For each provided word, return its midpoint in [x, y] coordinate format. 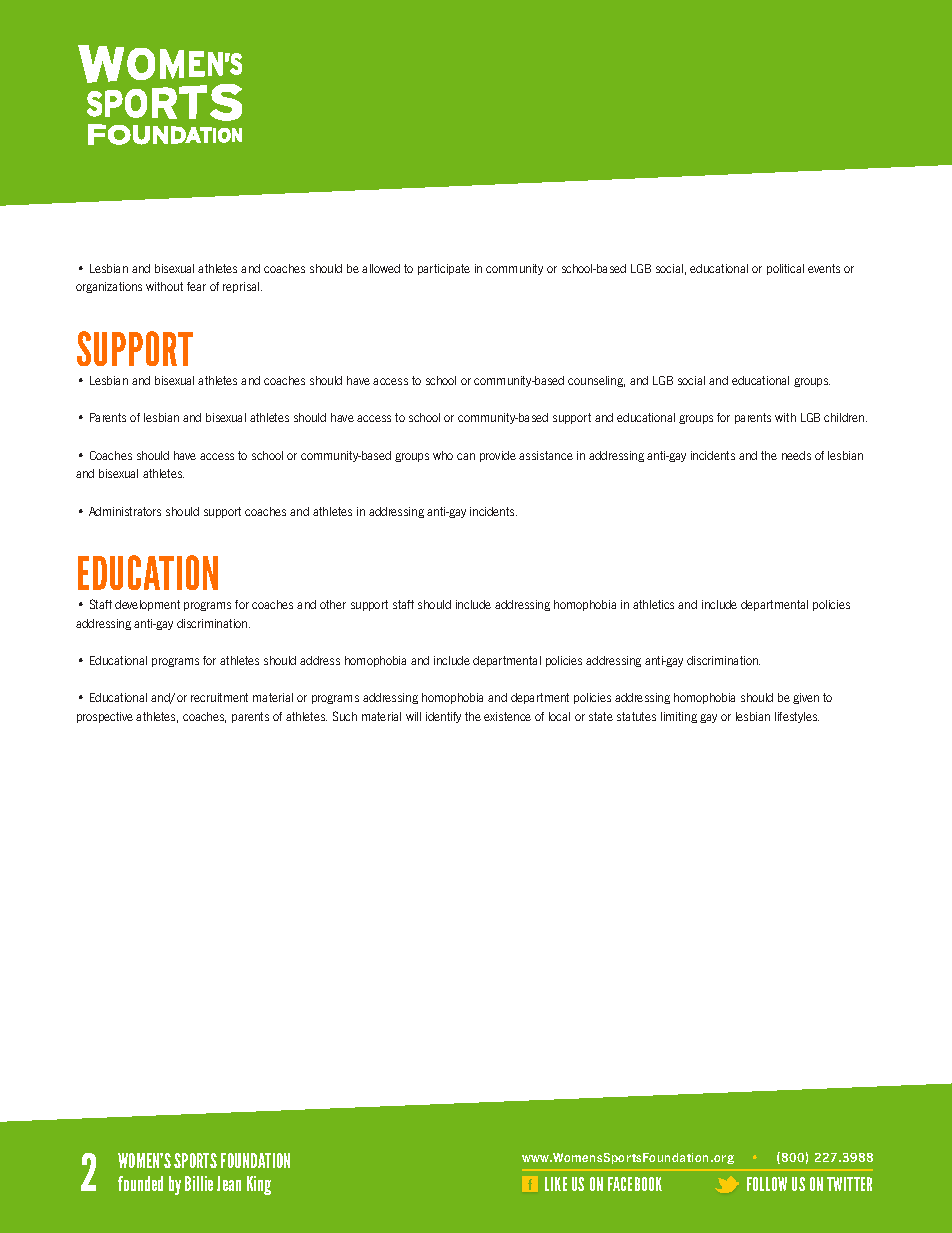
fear [196, 286]
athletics [653, 604]
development [147, 605]
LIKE [556, 1184]
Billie [199, 1183]
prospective [105, 717]
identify [443, 717]
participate [444, 269]
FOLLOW [767, 1184]
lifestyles [797, 717]
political [785, 269]
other [333, 604]
